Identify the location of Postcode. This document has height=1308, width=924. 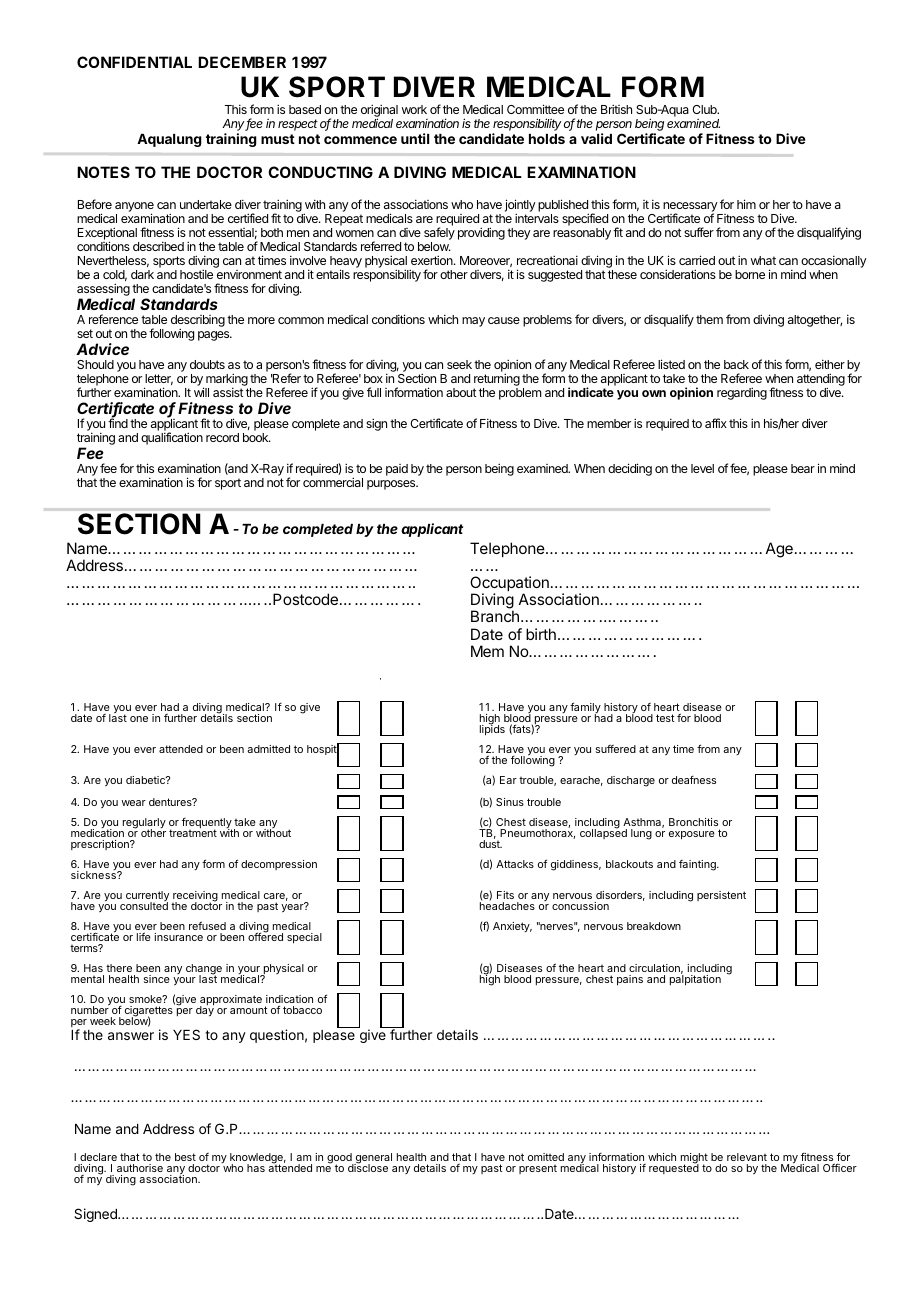
(305, 599).
